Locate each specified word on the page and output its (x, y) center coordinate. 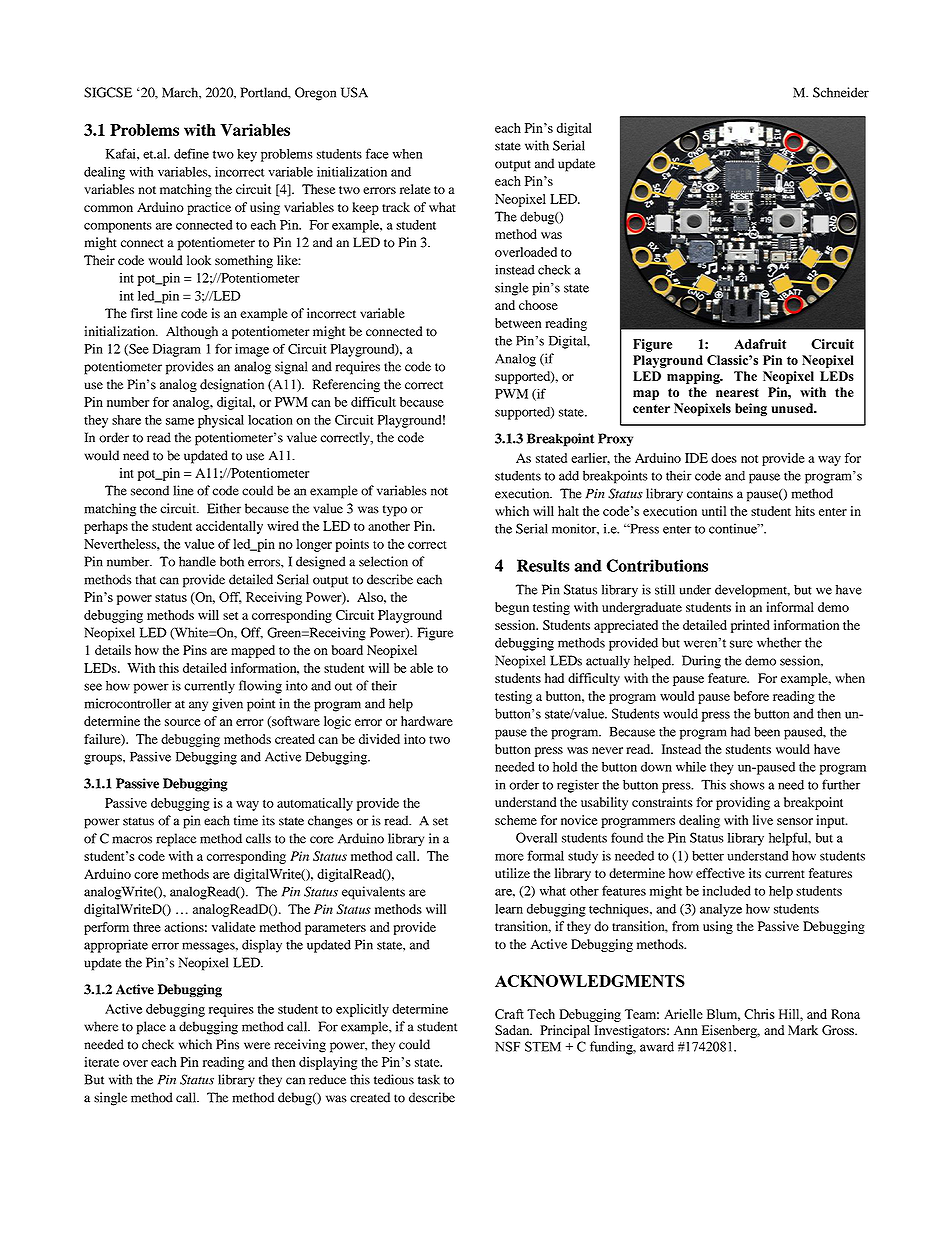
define (191, 153)
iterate (101, 1062)
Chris (759, 1014)
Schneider (841, 92)
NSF (507, 1046)
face (377, 153)
